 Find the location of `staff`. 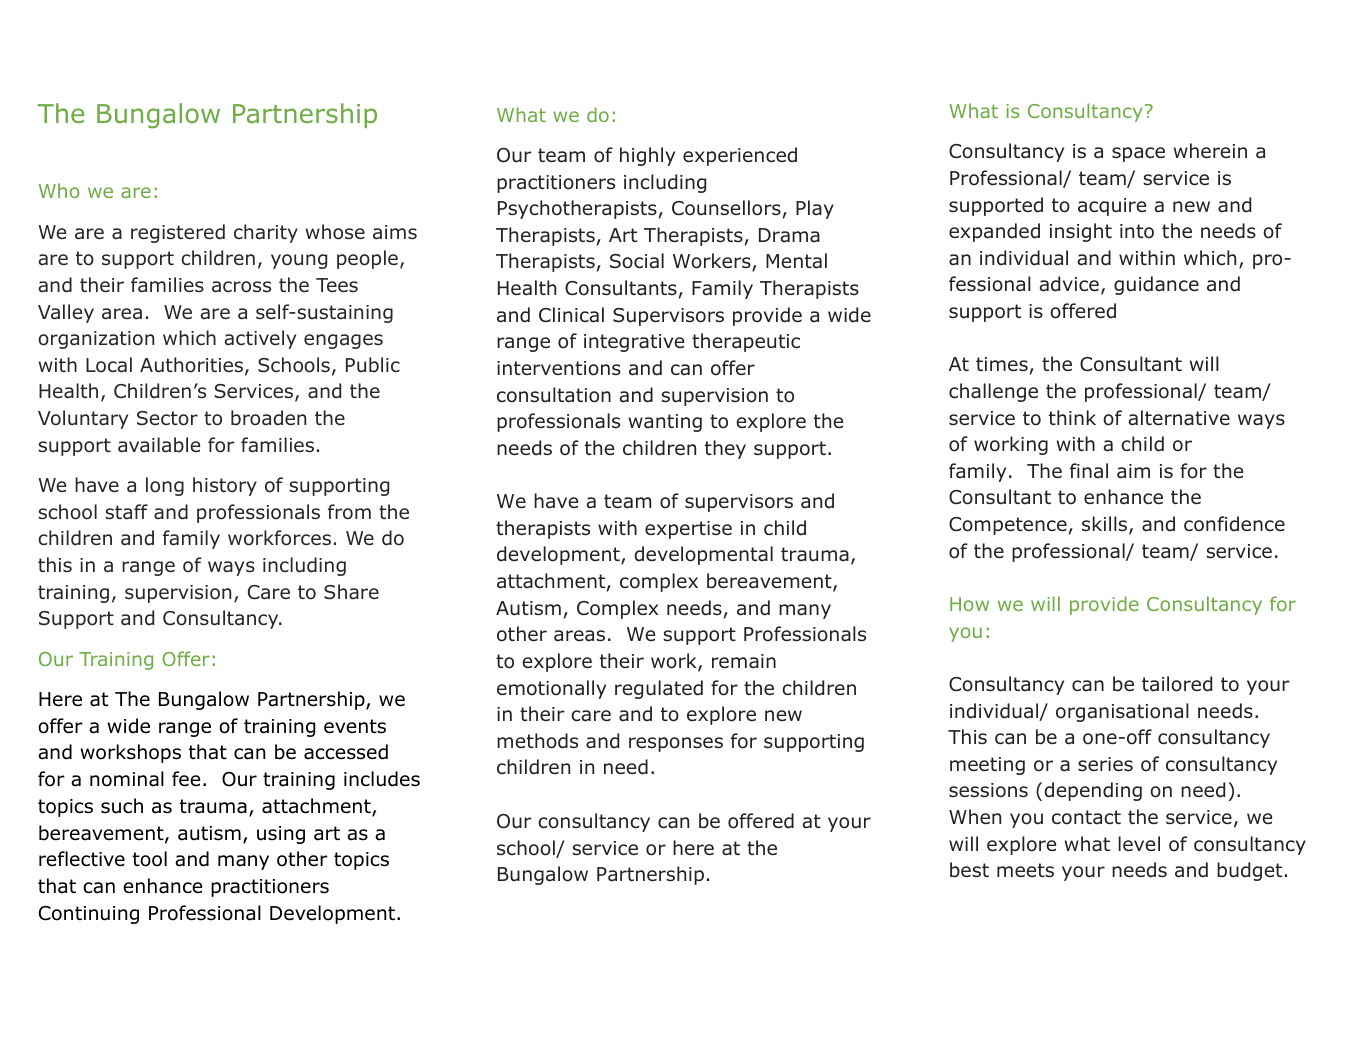

staff is located at coordinates (126, 512).
